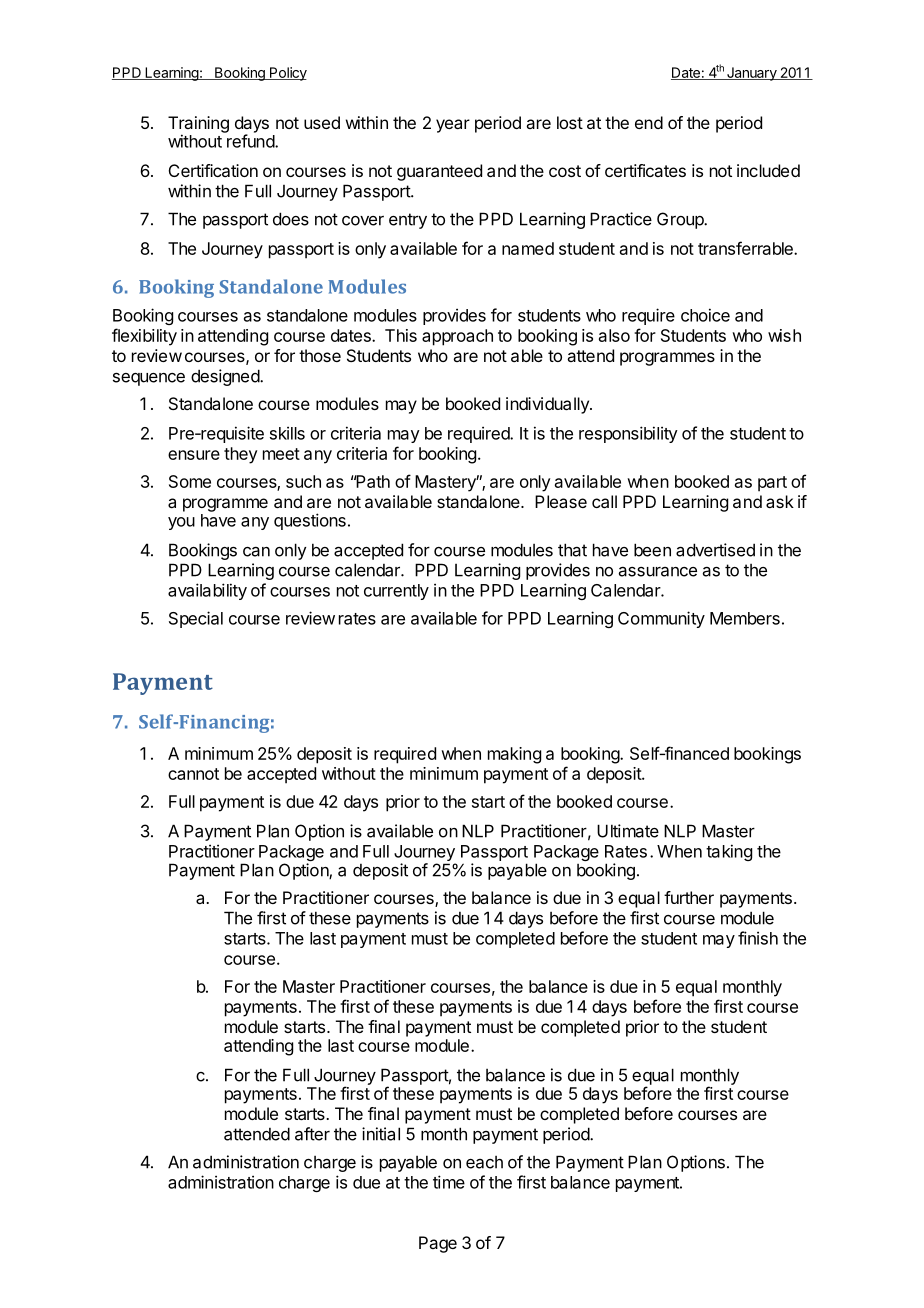  I want to click on each, so click(484, 1162).
